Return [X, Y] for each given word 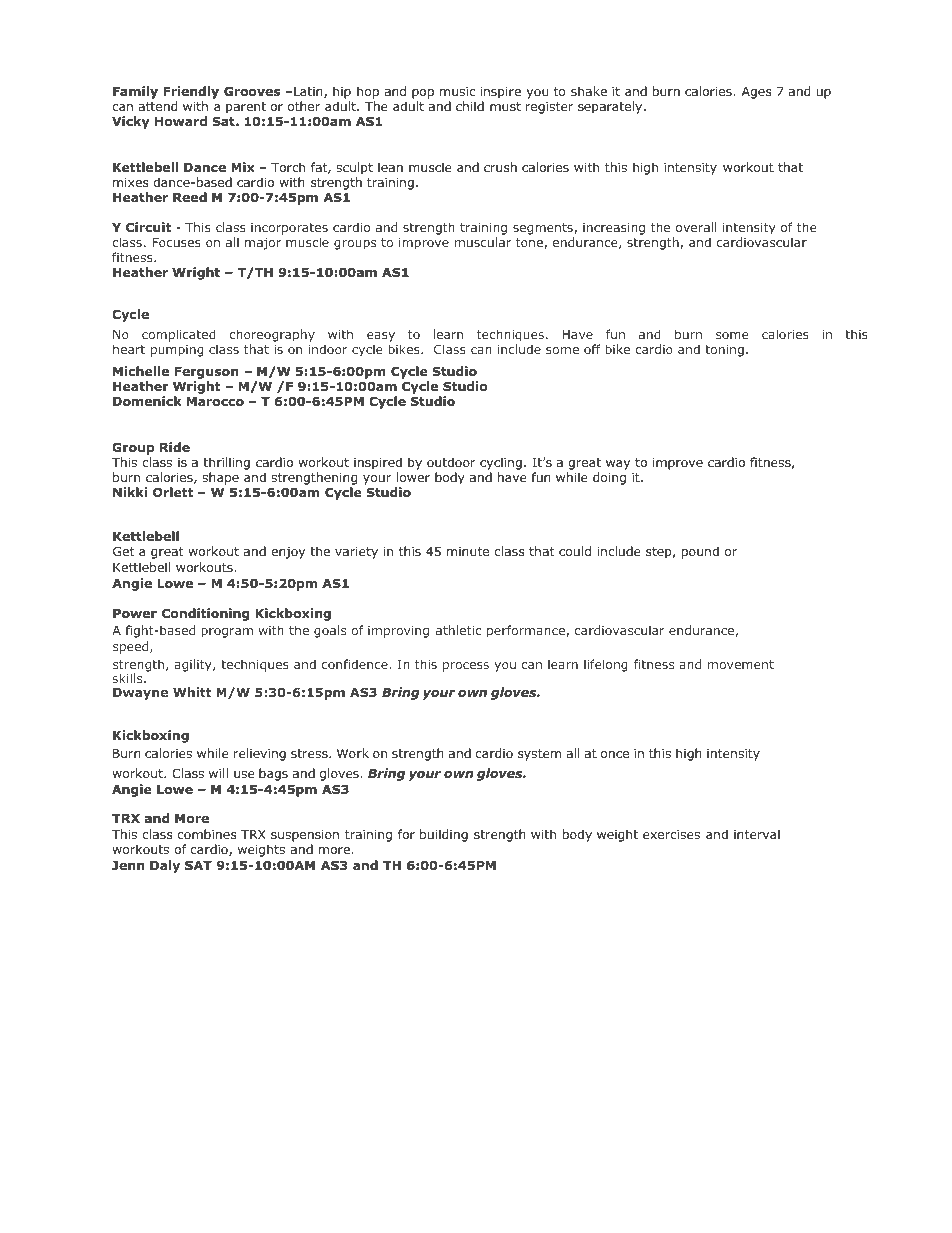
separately [611, 107]
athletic [458, 630]
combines [207, 834]
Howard [181, 121]
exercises [671, 834]
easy [381, 337]
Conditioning [206, 614]
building [444, 835]
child [470, 106]
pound [700, 552]
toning [724, 351]
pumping [177, 351]
